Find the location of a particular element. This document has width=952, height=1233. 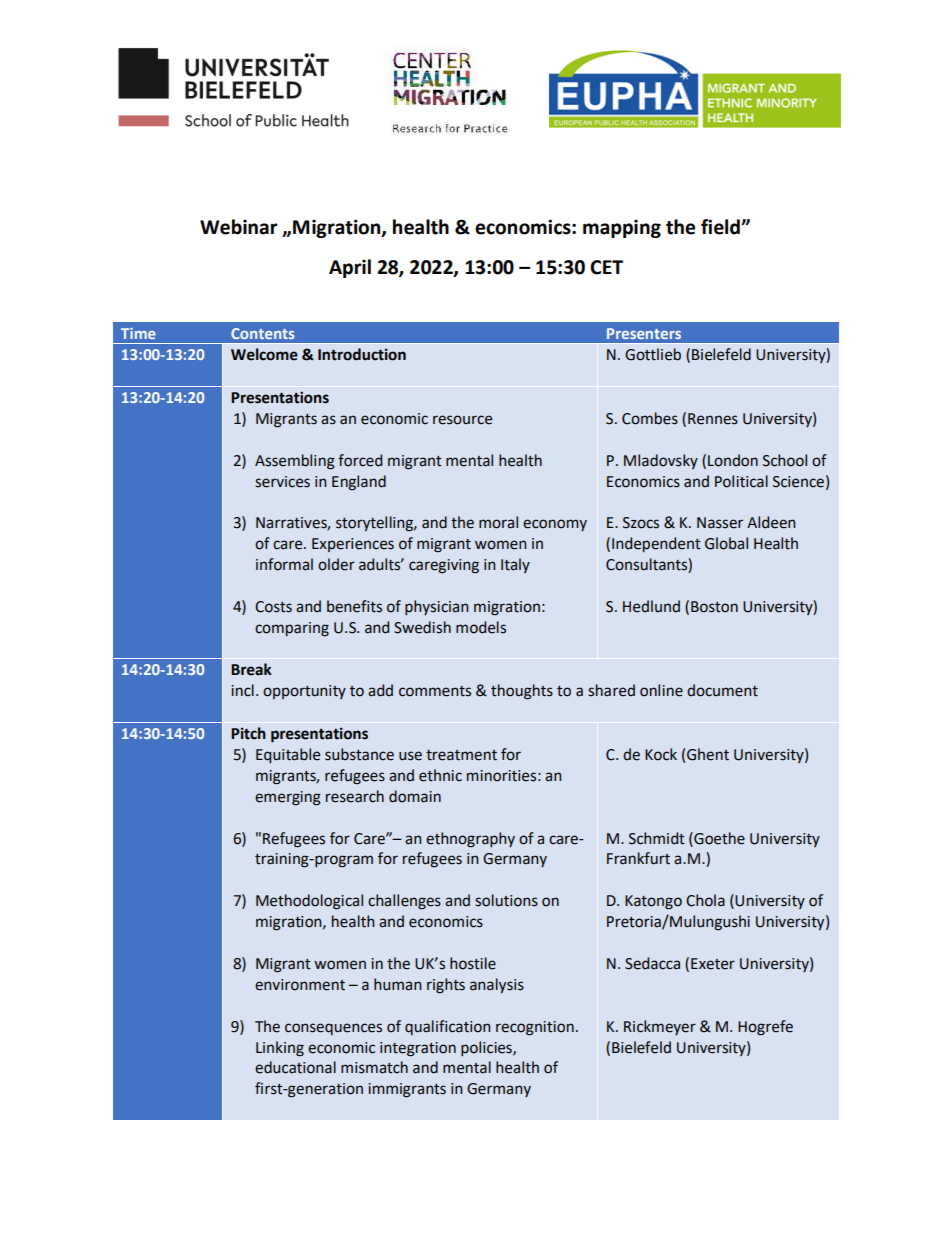

April is located at coordinates (350, 268).
